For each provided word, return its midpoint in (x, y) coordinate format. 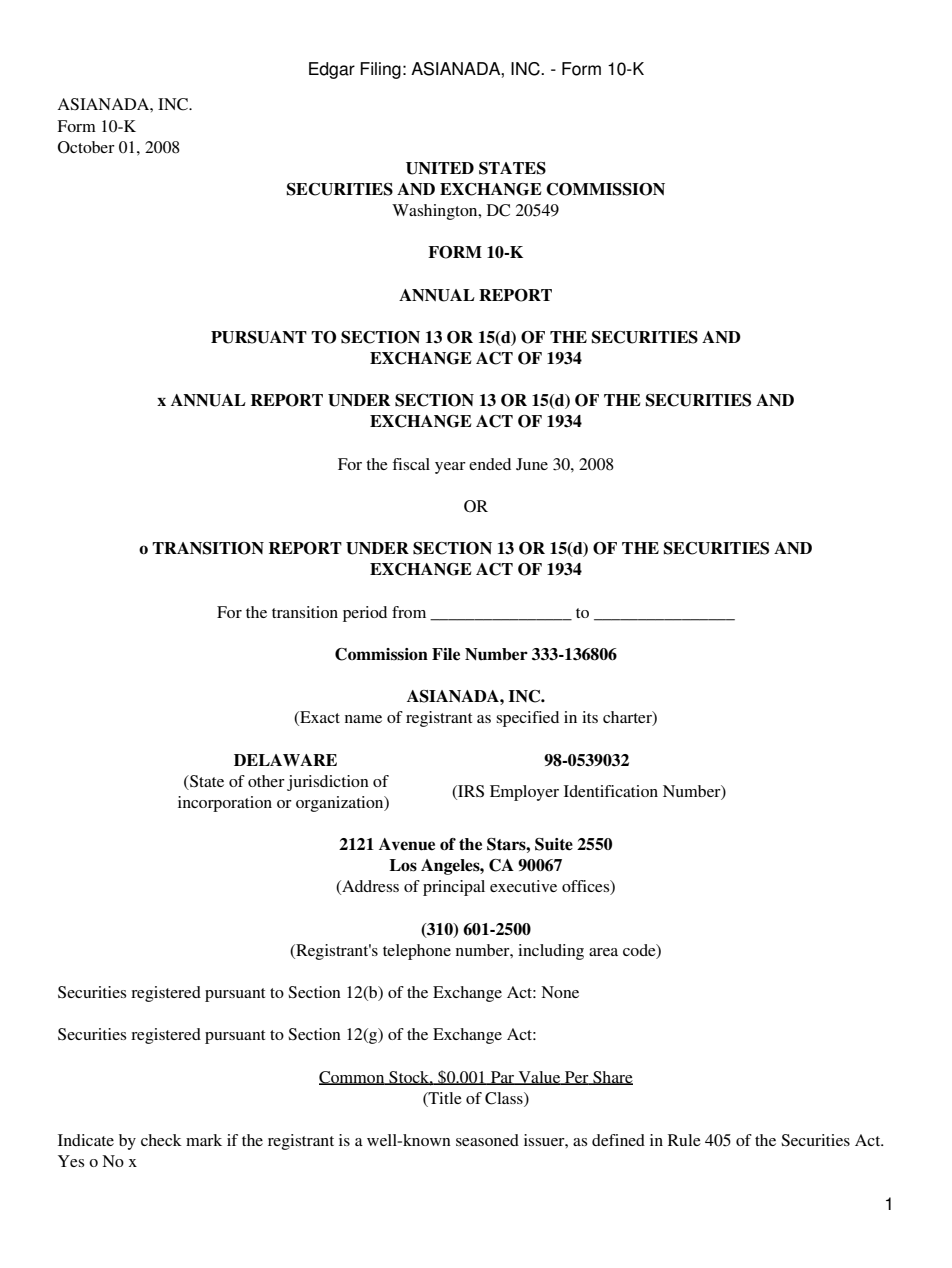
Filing (380, 70)
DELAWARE (285, 760)
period (365, 614)
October (86, 147)
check (161, 1140)
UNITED (440, 168)
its (590, 717)
